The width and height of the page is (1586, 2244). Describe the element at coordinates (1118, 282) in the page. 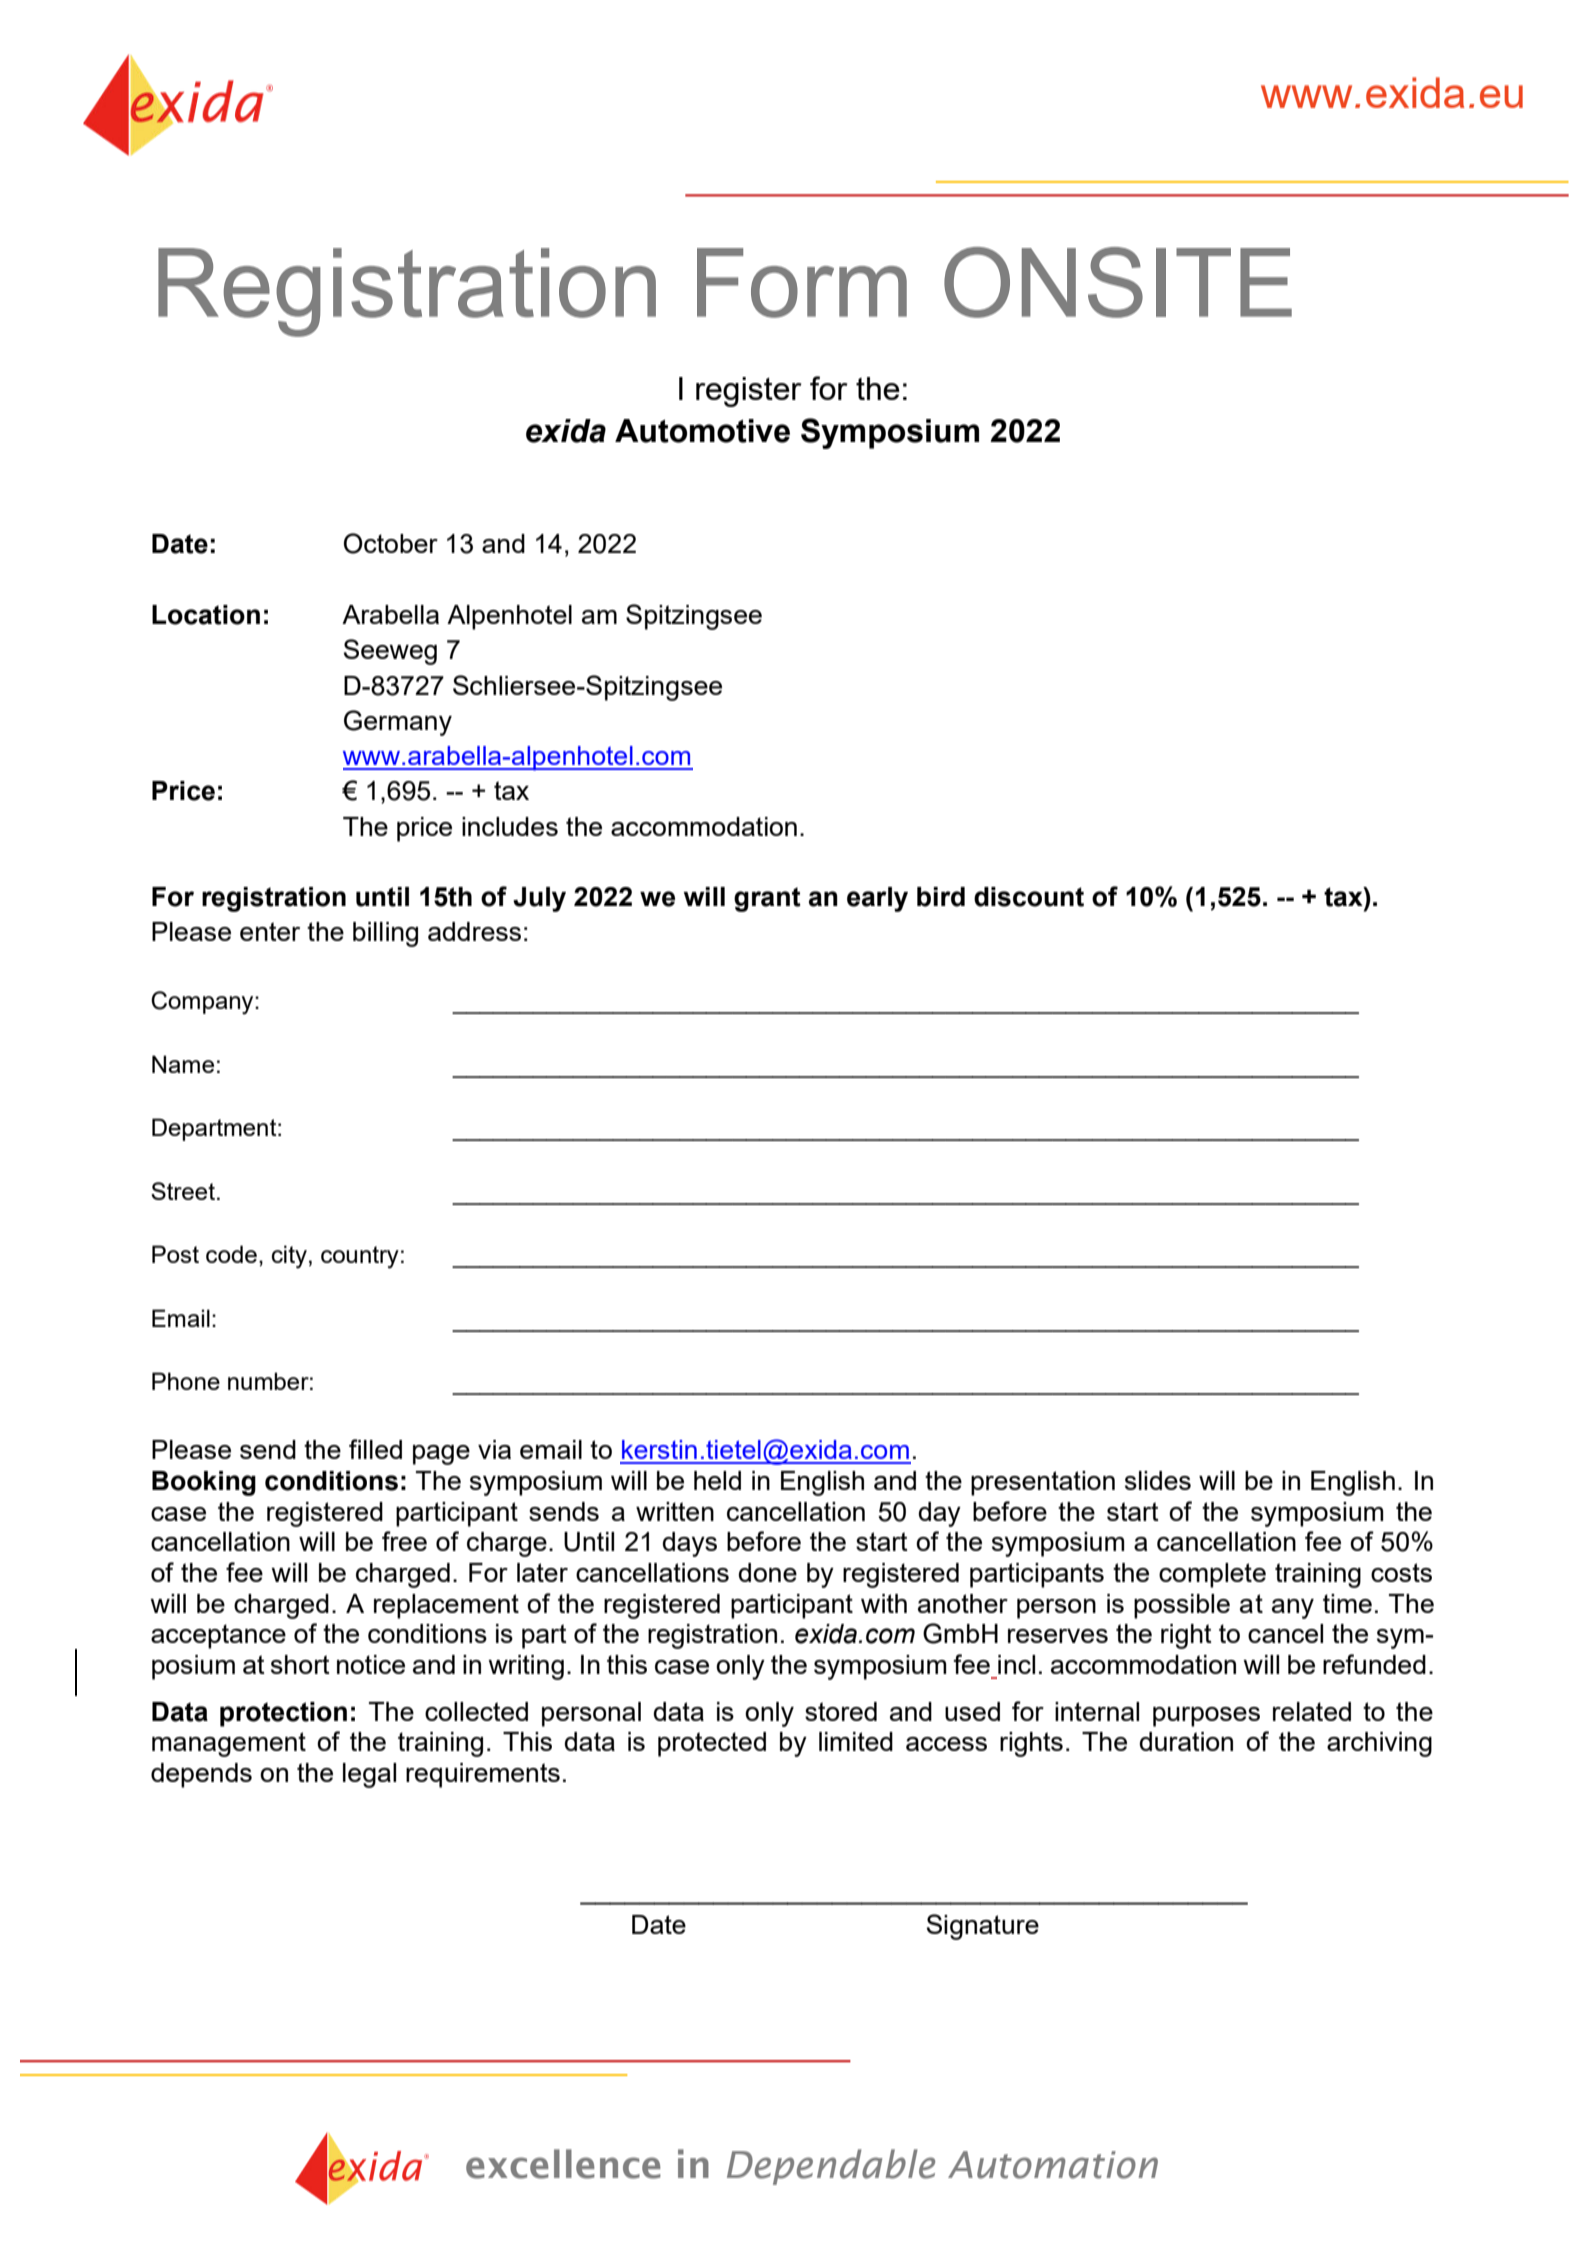

I see `ONSITE` at that location.
